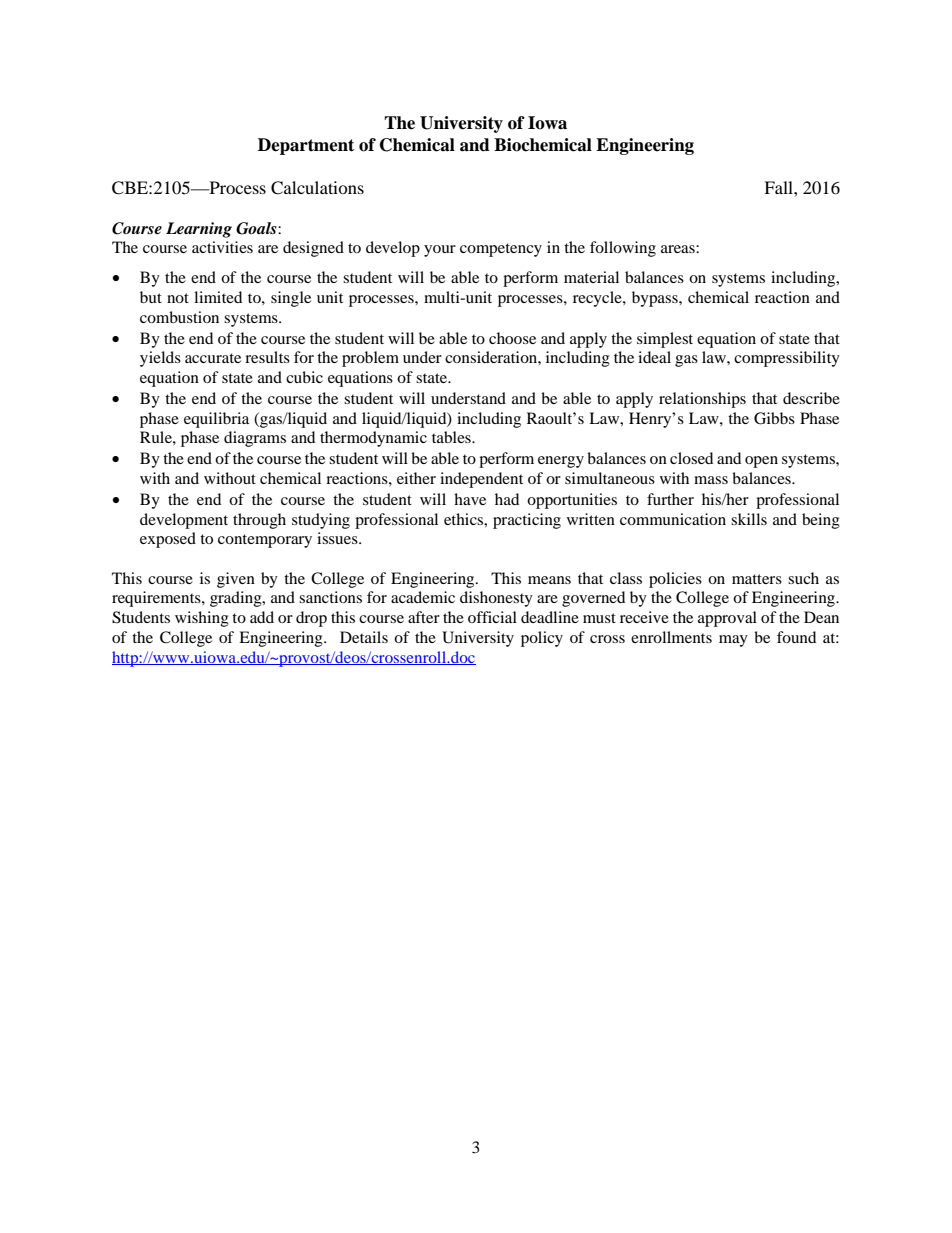 This page has width=952, height=1233. I want to click on Department, so click(306, 146).
